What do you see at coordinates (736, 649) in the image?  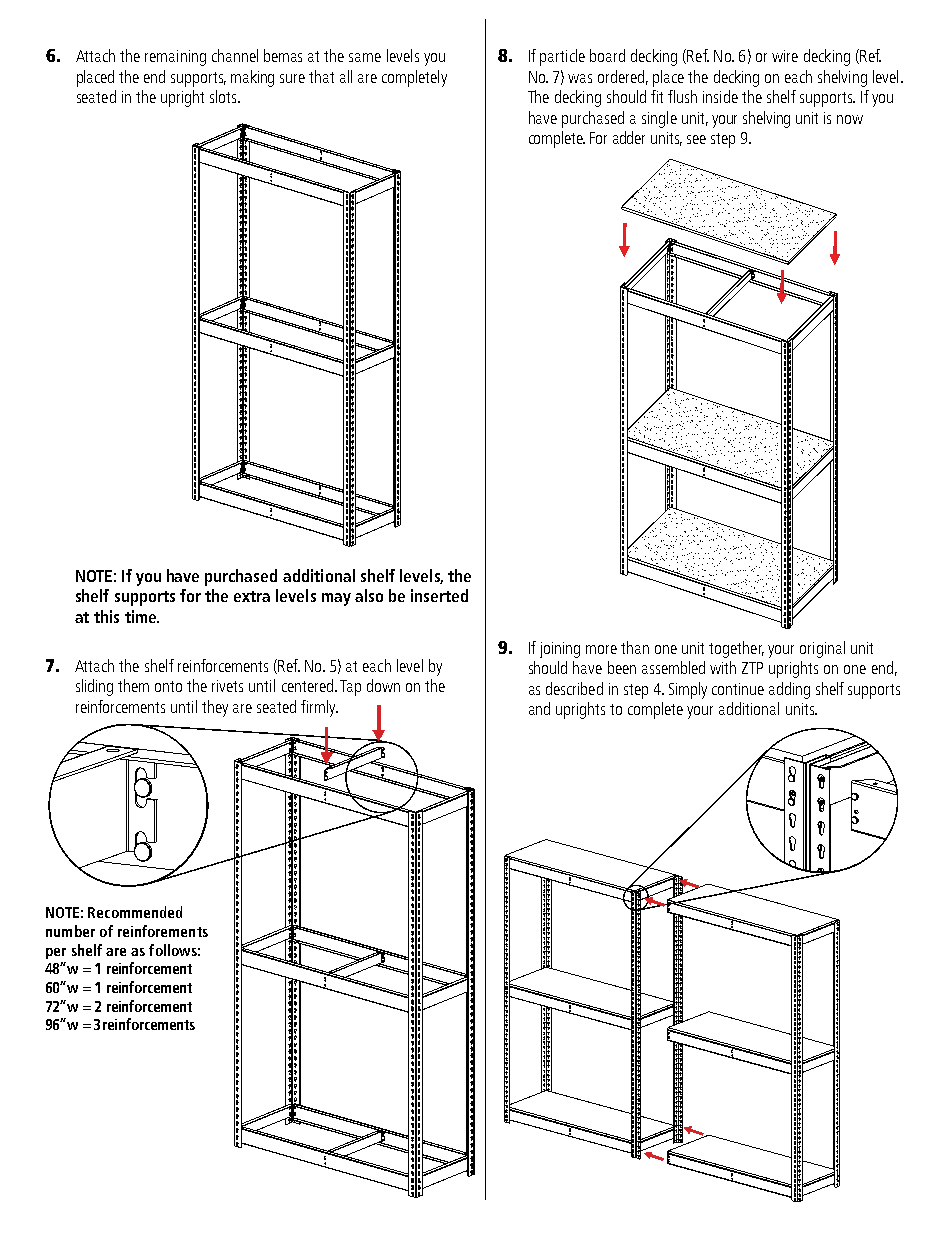 I see `together` at bounding box center [736, 649].
